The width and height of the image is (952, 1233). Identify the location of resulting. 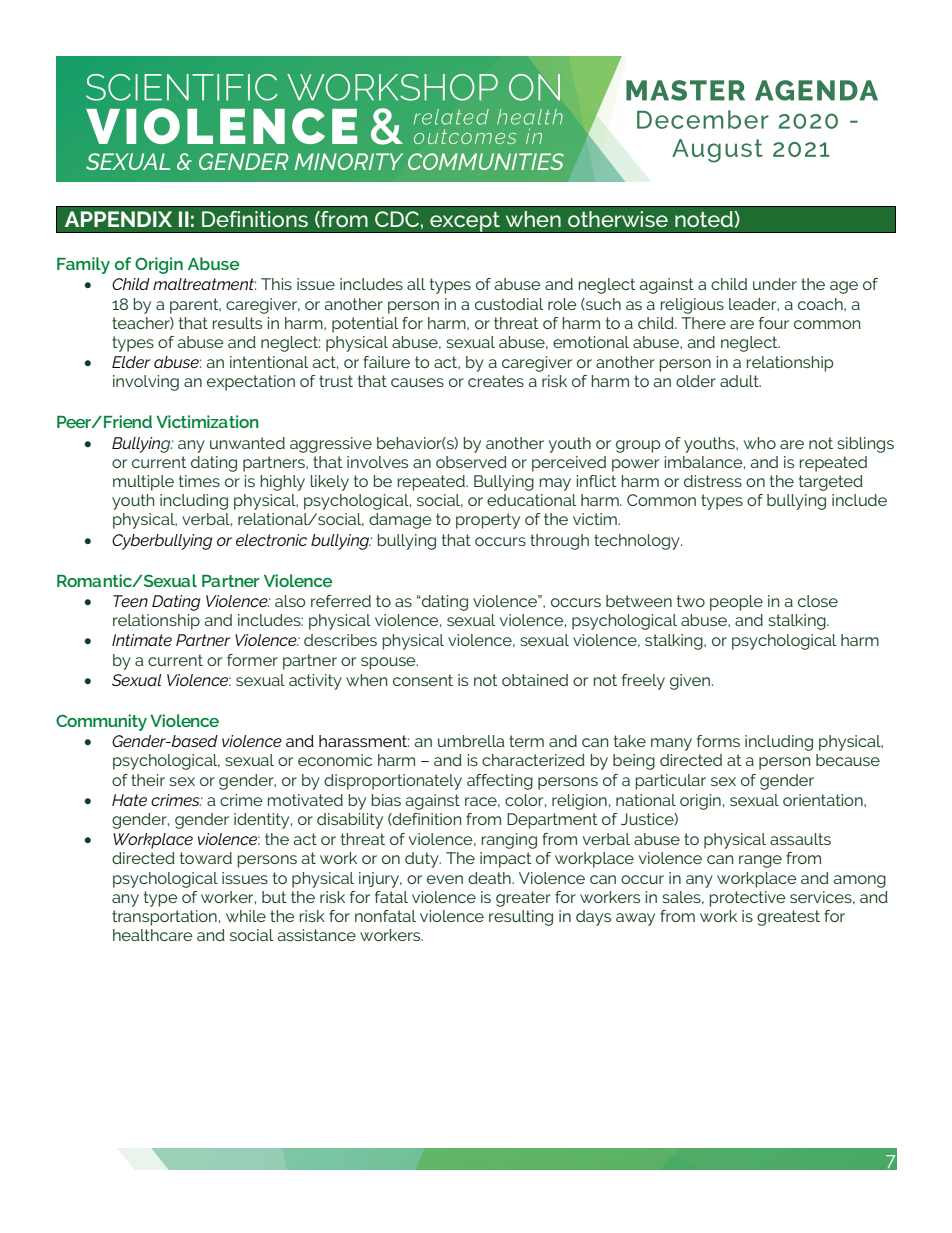
(521, 918).
